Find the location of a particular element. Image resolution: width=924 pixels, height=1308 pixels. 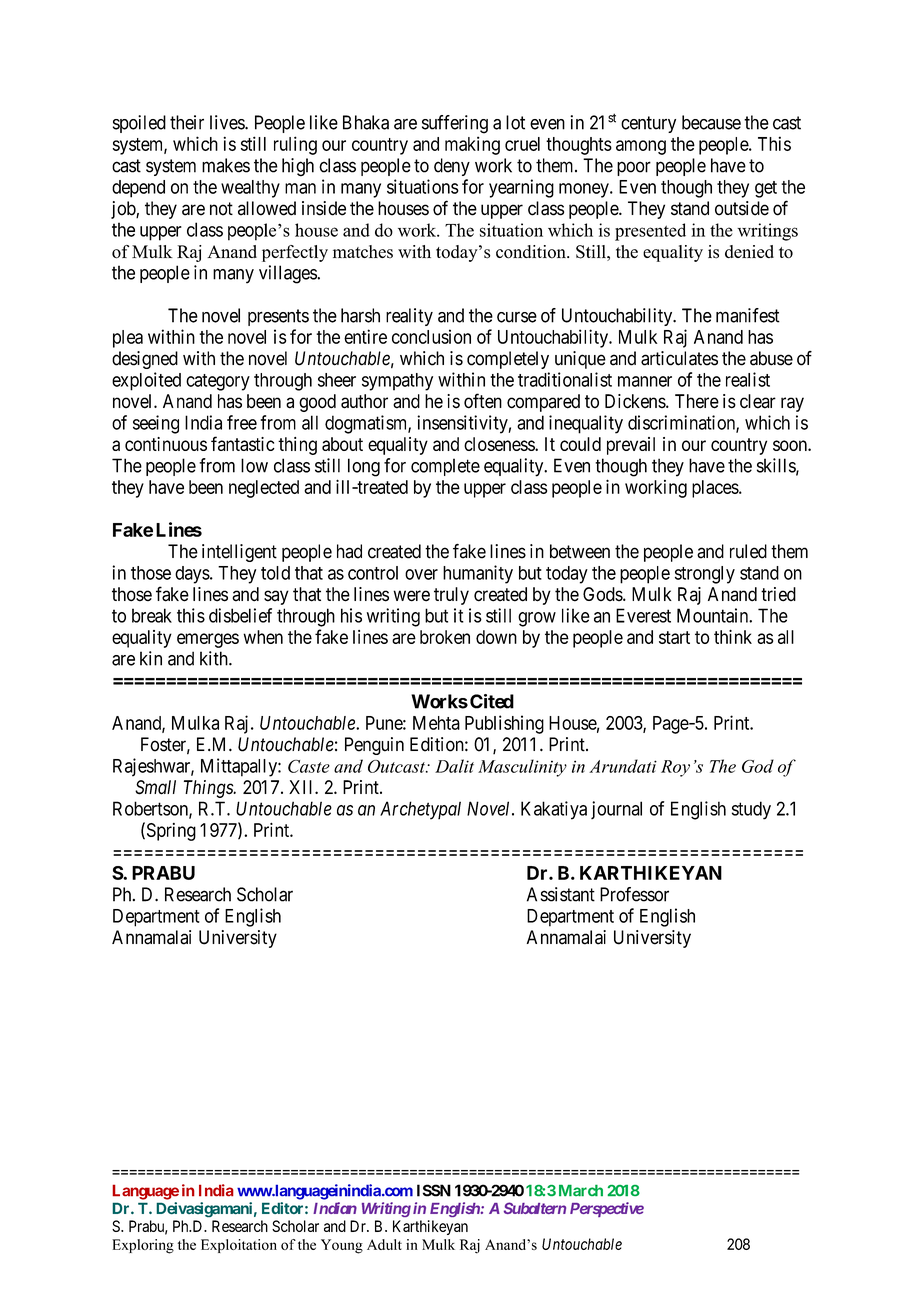

Small is located at coordinates (155, 787).
